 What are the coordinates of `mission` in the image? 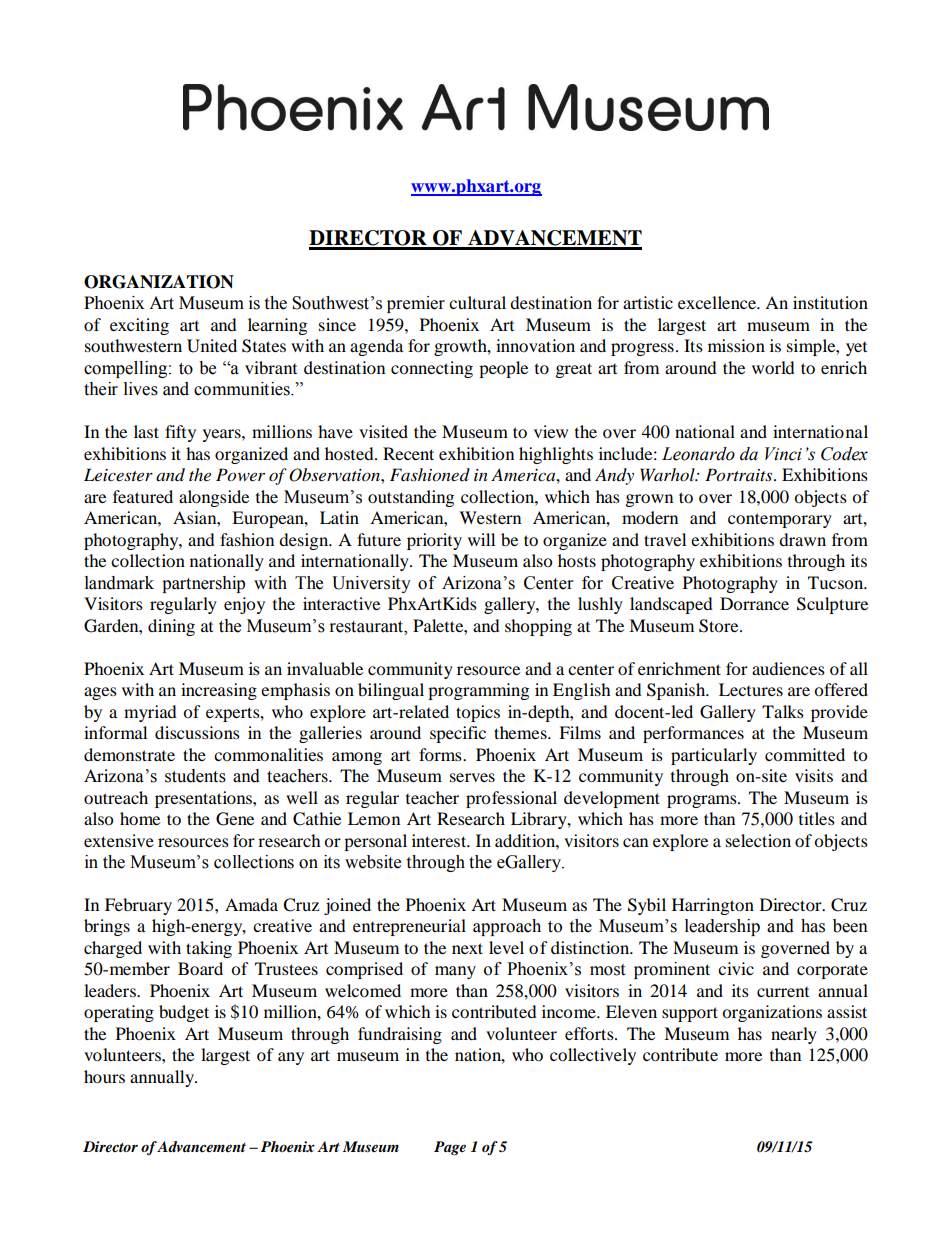 It's located at (736, 345).
